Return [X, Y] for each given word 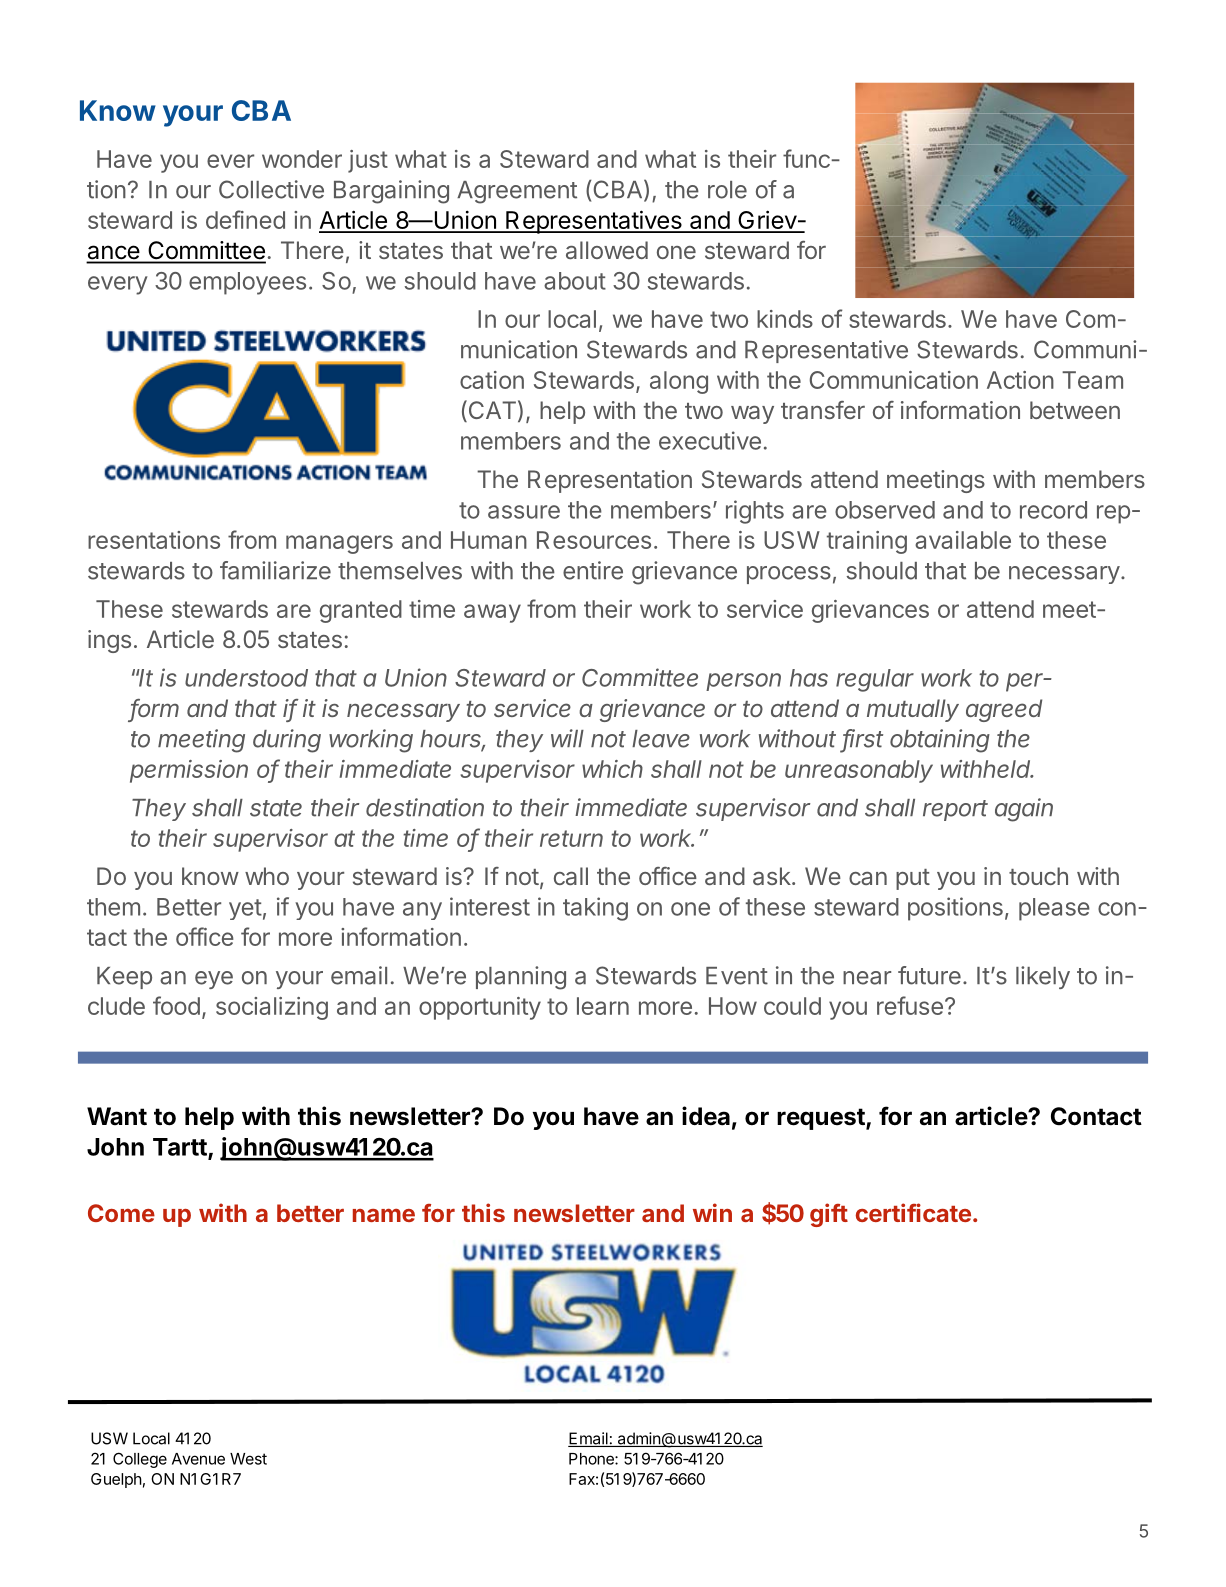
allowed [607, 250]
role [727, 190]
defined [245, 219]
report [955, 810]
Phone [592, 1459]
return [571, 838]
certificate [913, 1212]
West [248, 1459]
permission [189, 771]
